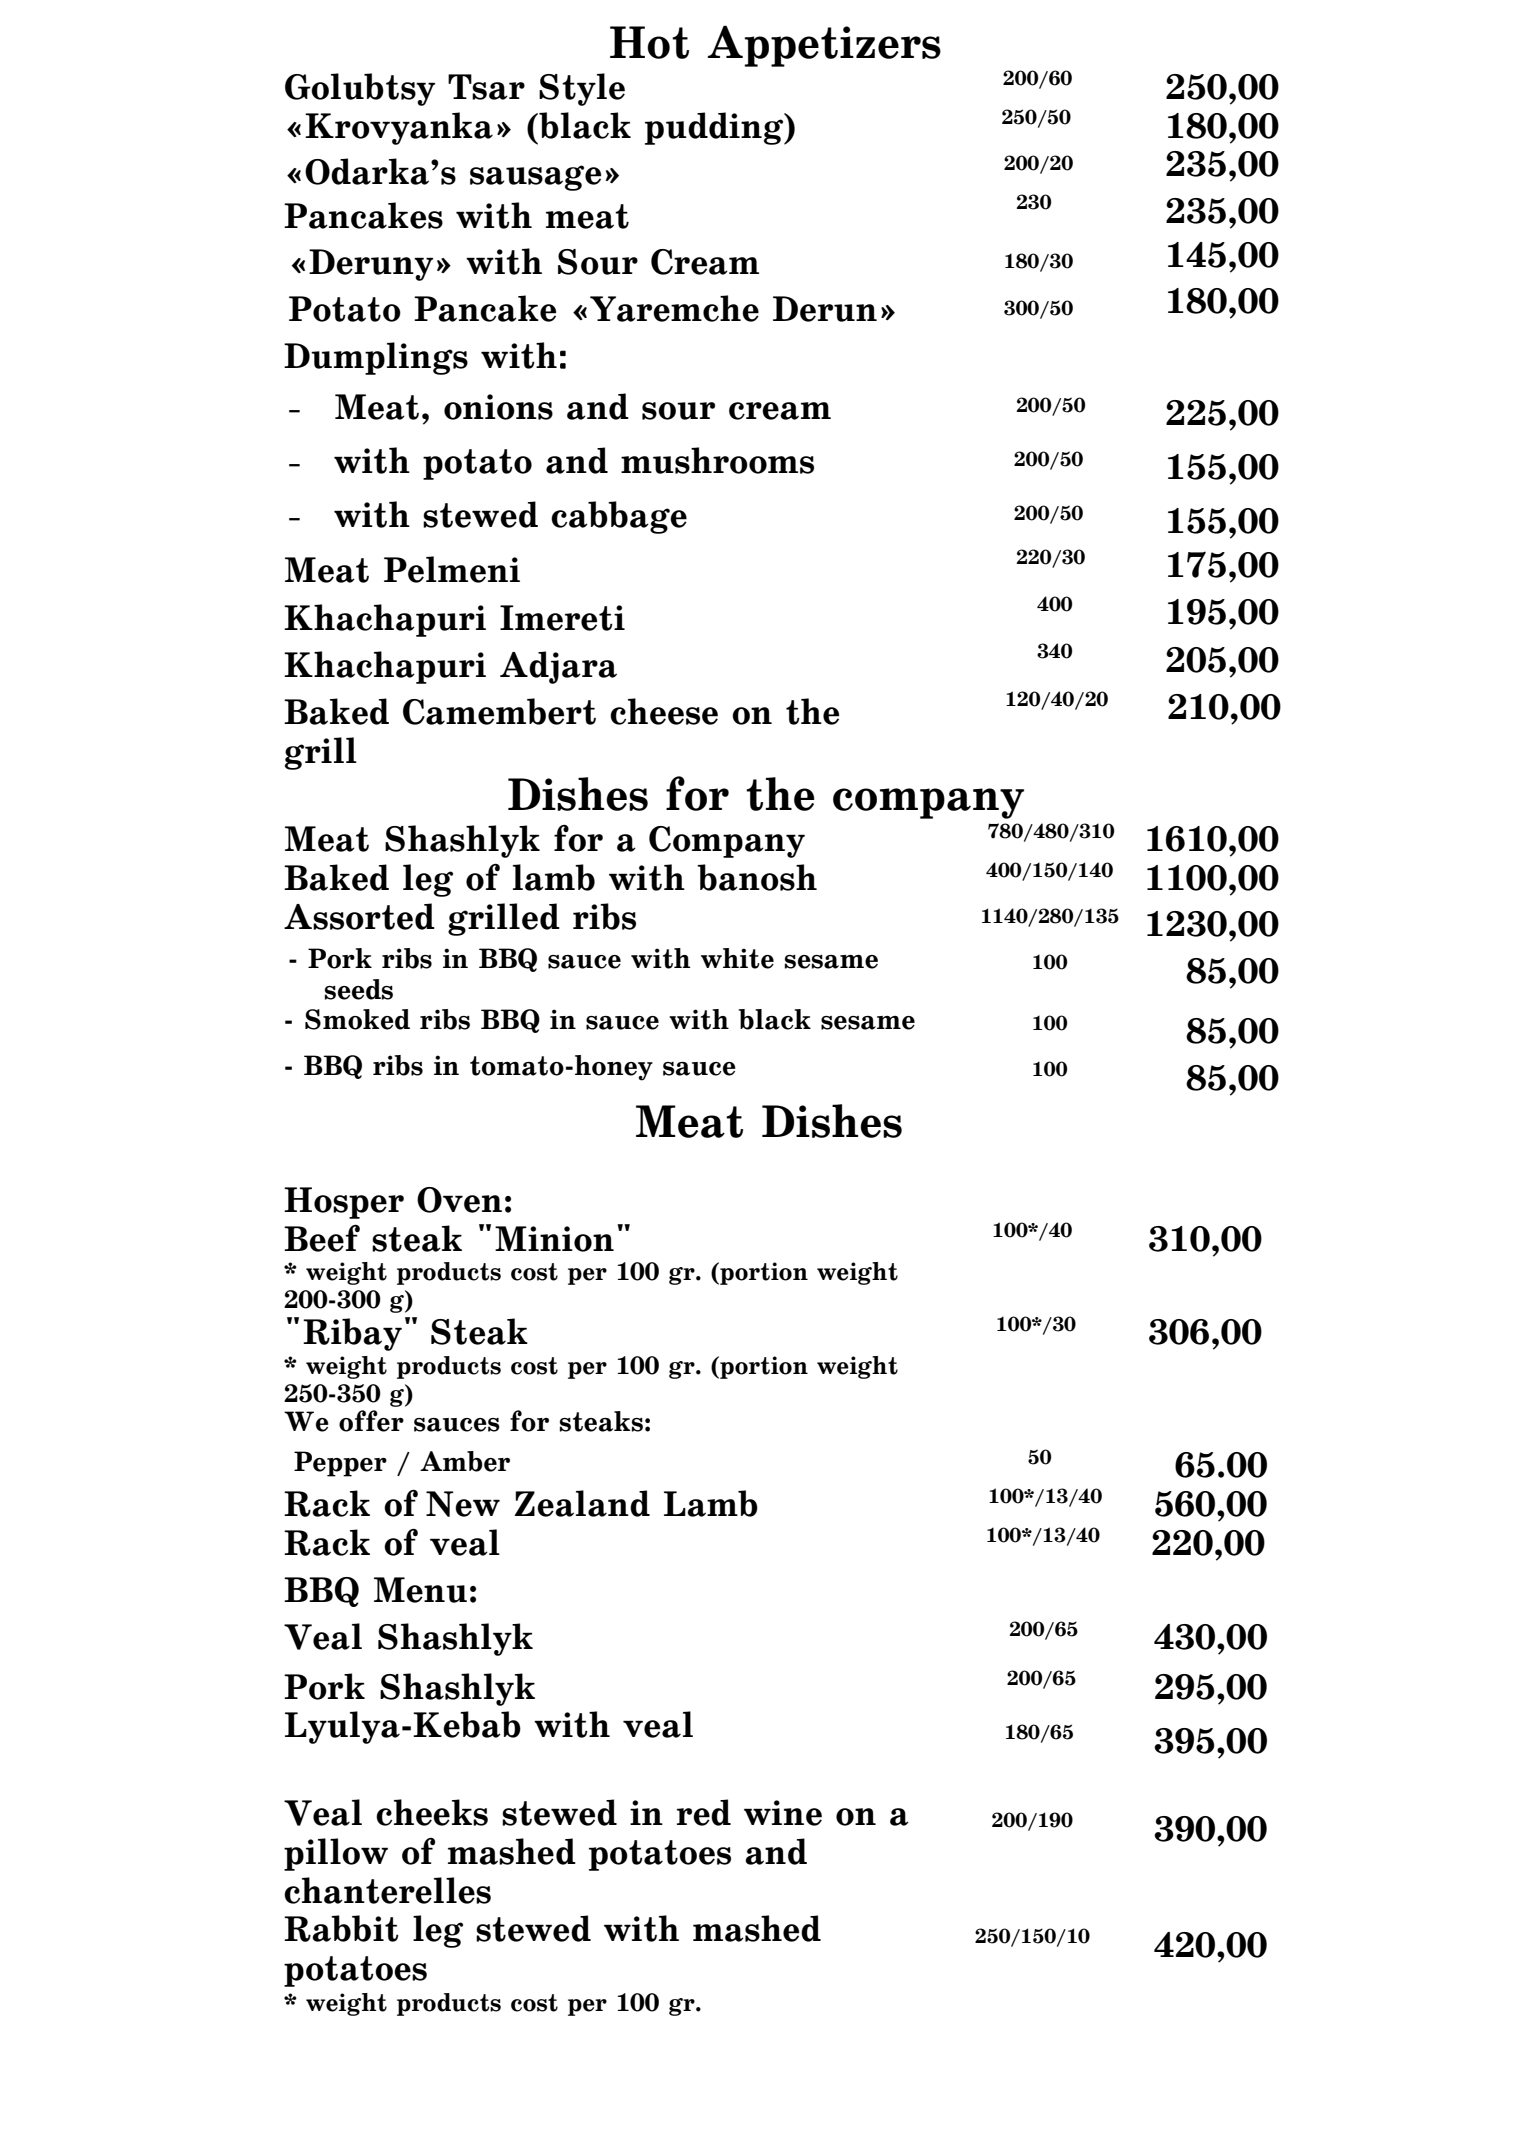 The image size is (1513, 2140). What do you see at coordinates (824, 46) in the screenshot?
I see `Appetizers` at bounding box center [824, 46].
